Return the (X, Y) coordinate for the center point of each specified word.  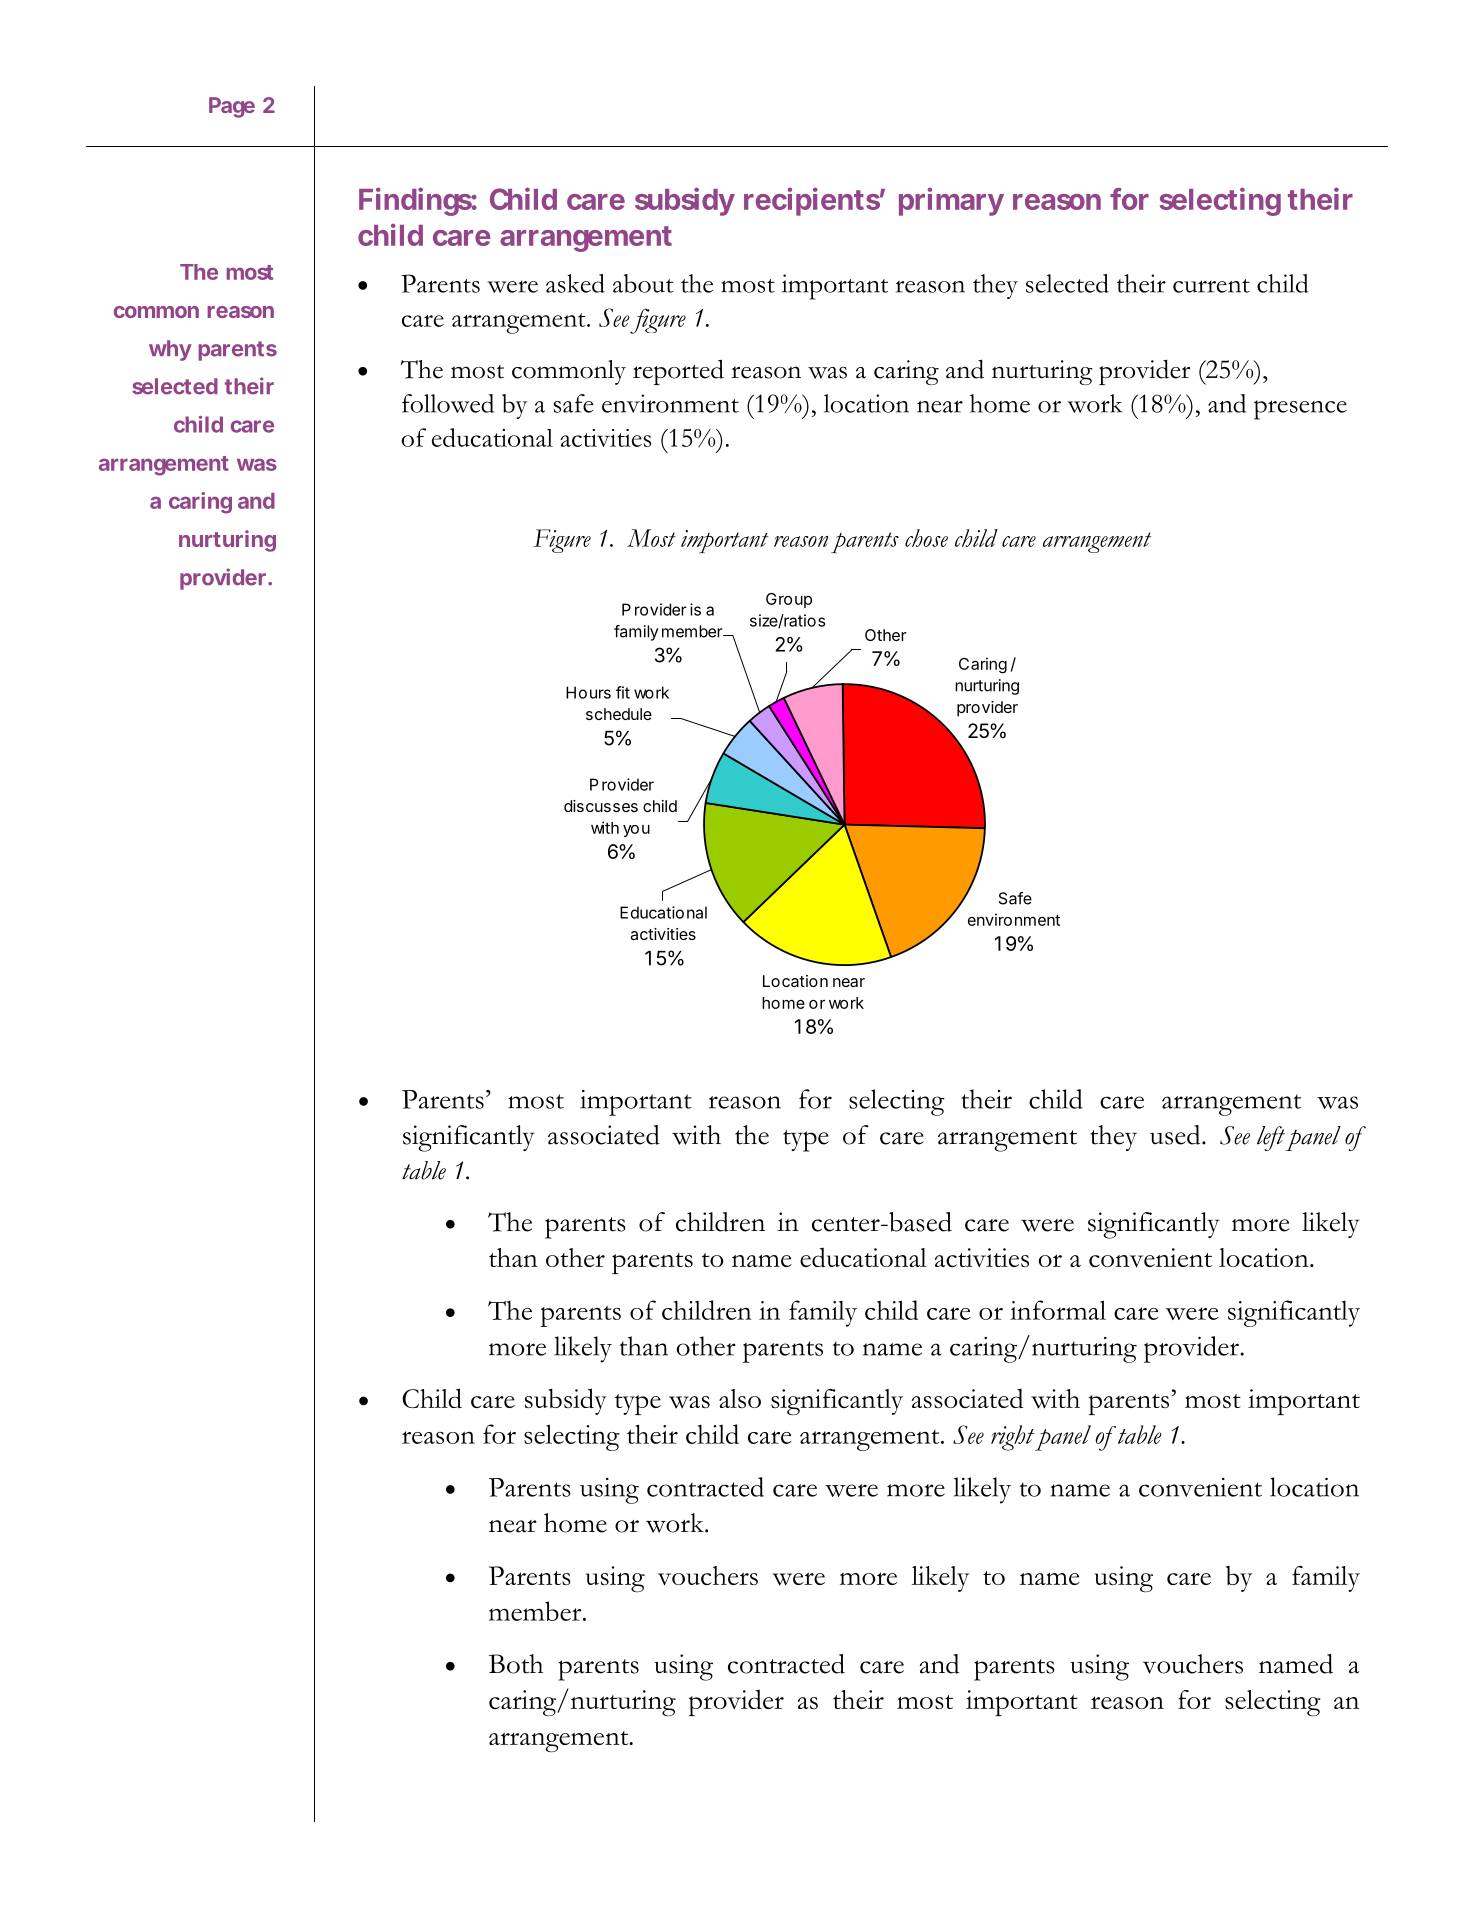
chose (926, 538)
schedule (619, 714)
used (1176, 1135)
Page (232, 107)
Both (516, 1664)
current (1211, 286)
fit (623, 692)
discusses (601, 806)
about (643, 283)
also (740, 1398)
